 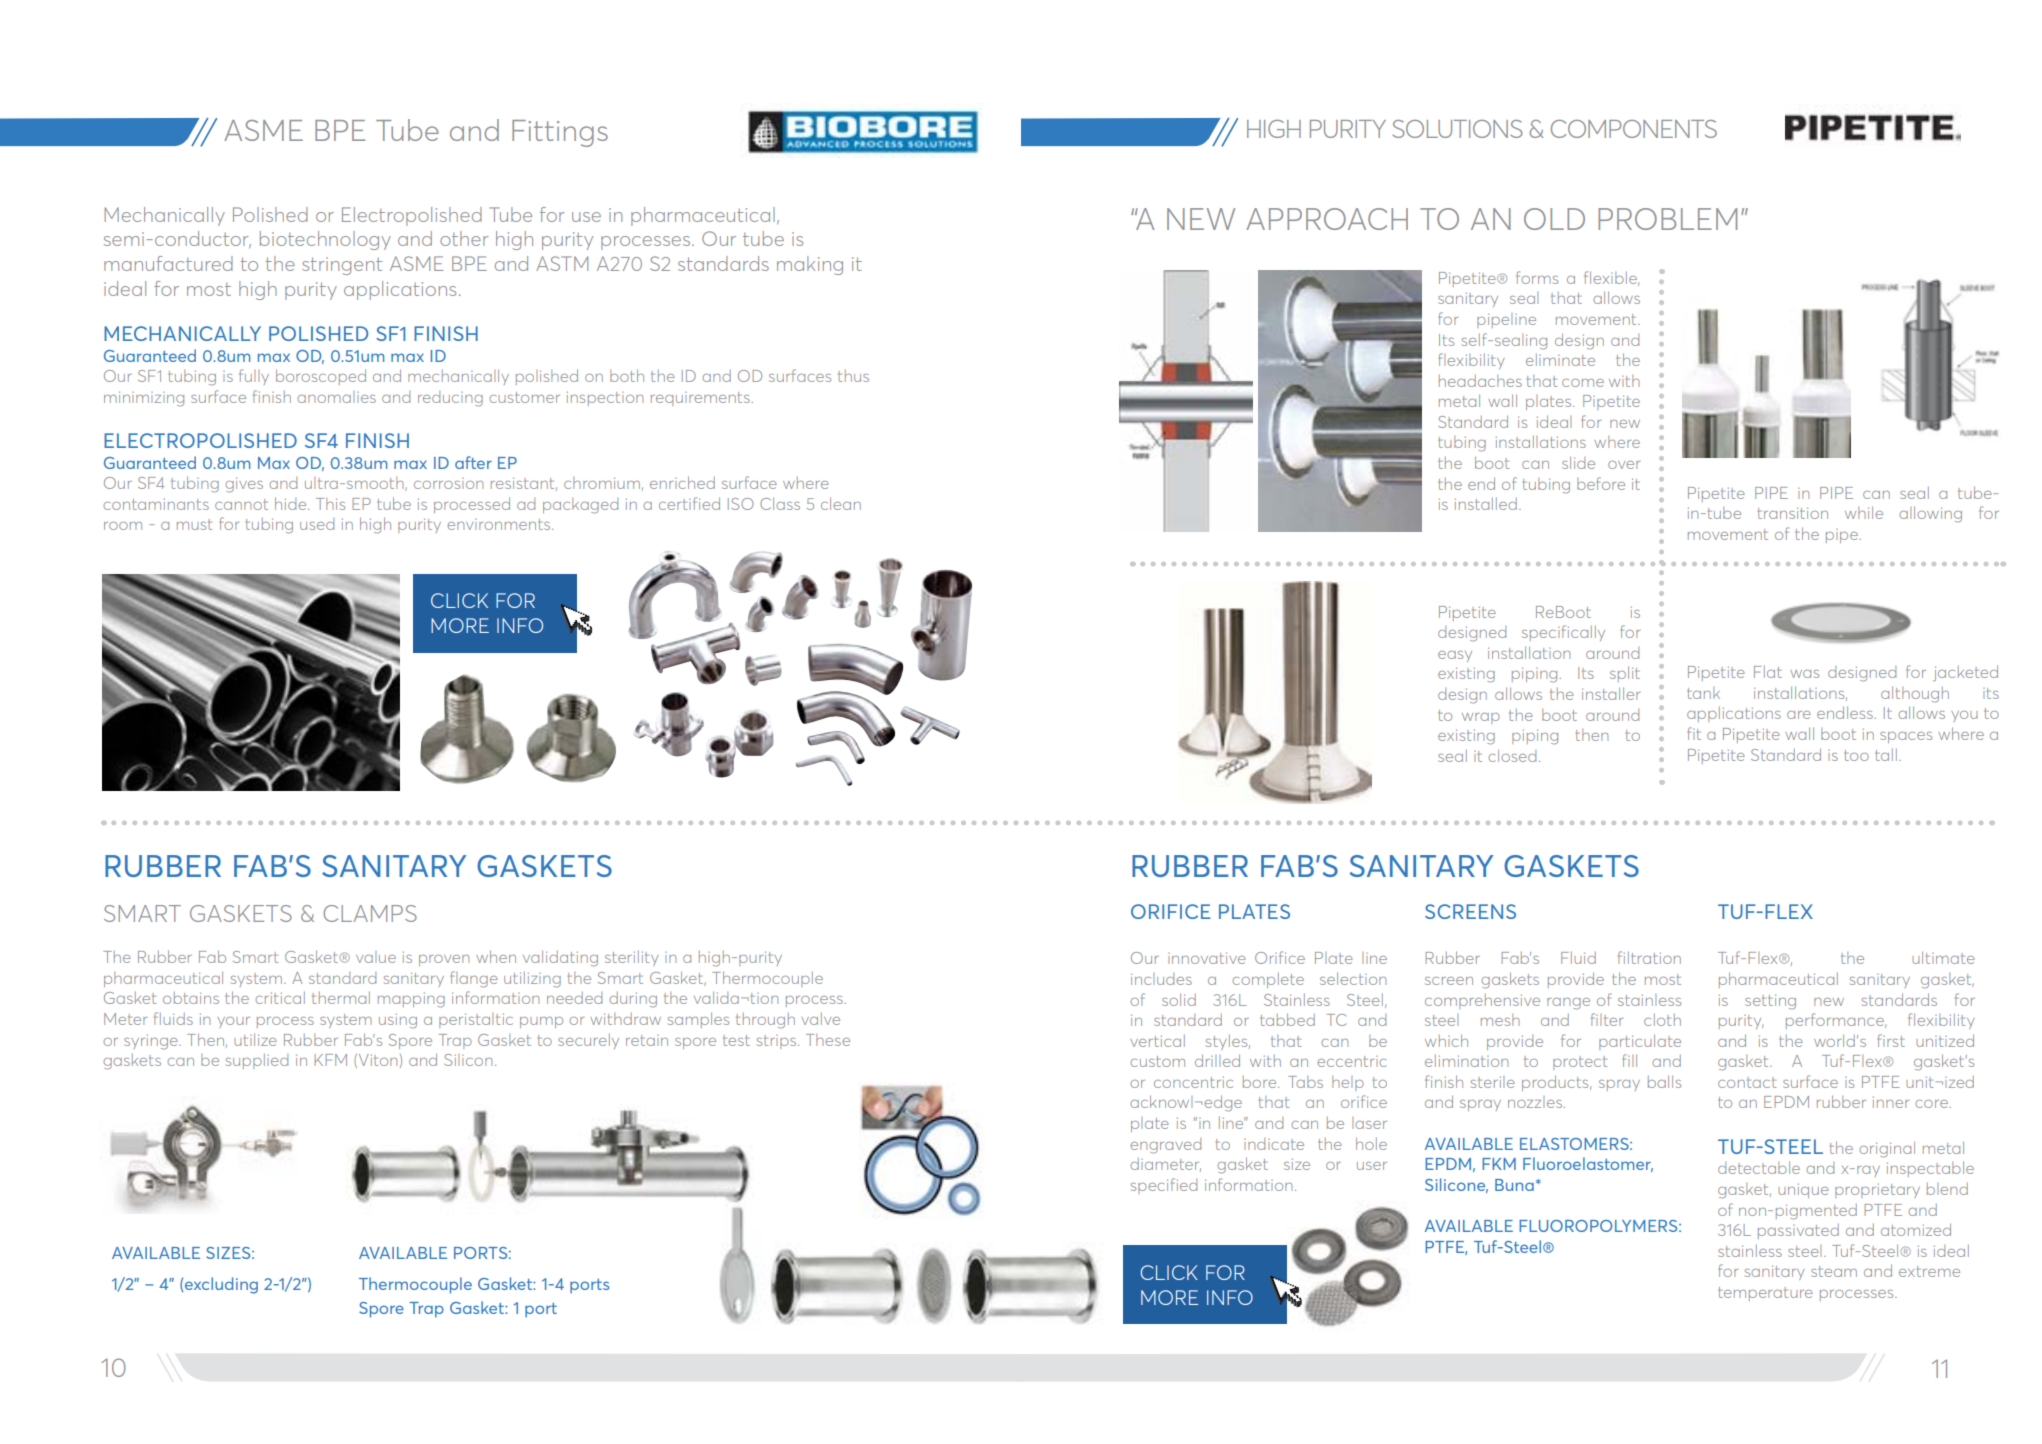 What do you see at coordinates (317, 524) in the screenshot?
I see `used` at bounding box center [317, 524].
